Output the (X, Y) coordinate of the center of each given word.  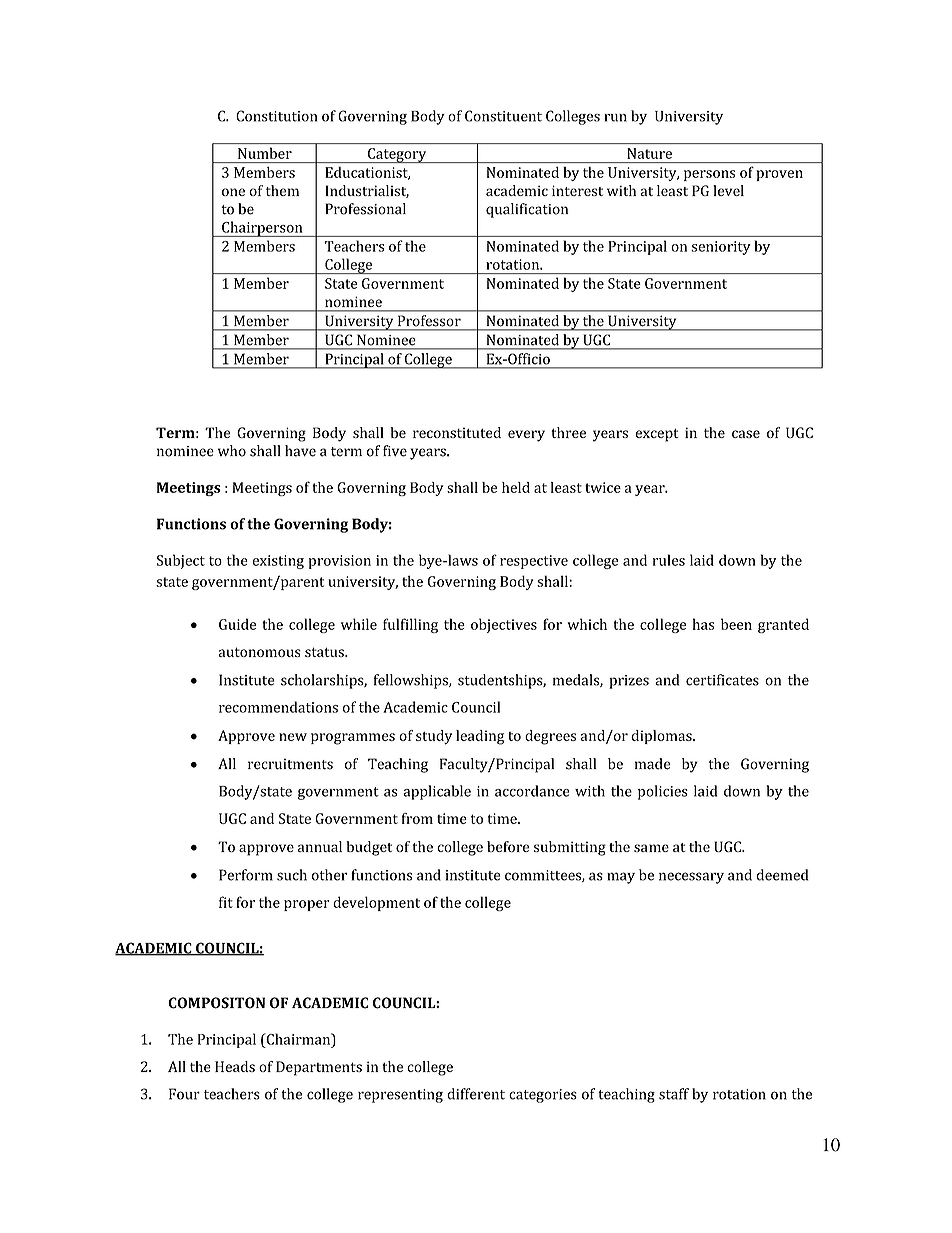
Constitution (276, 116)
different (476, 1094)
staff (674, 1094)
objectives (504, 625)
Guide (237, 624)
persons (709, 175)
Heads (235, 1066)
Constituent (503, 116)
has (703, 624)
